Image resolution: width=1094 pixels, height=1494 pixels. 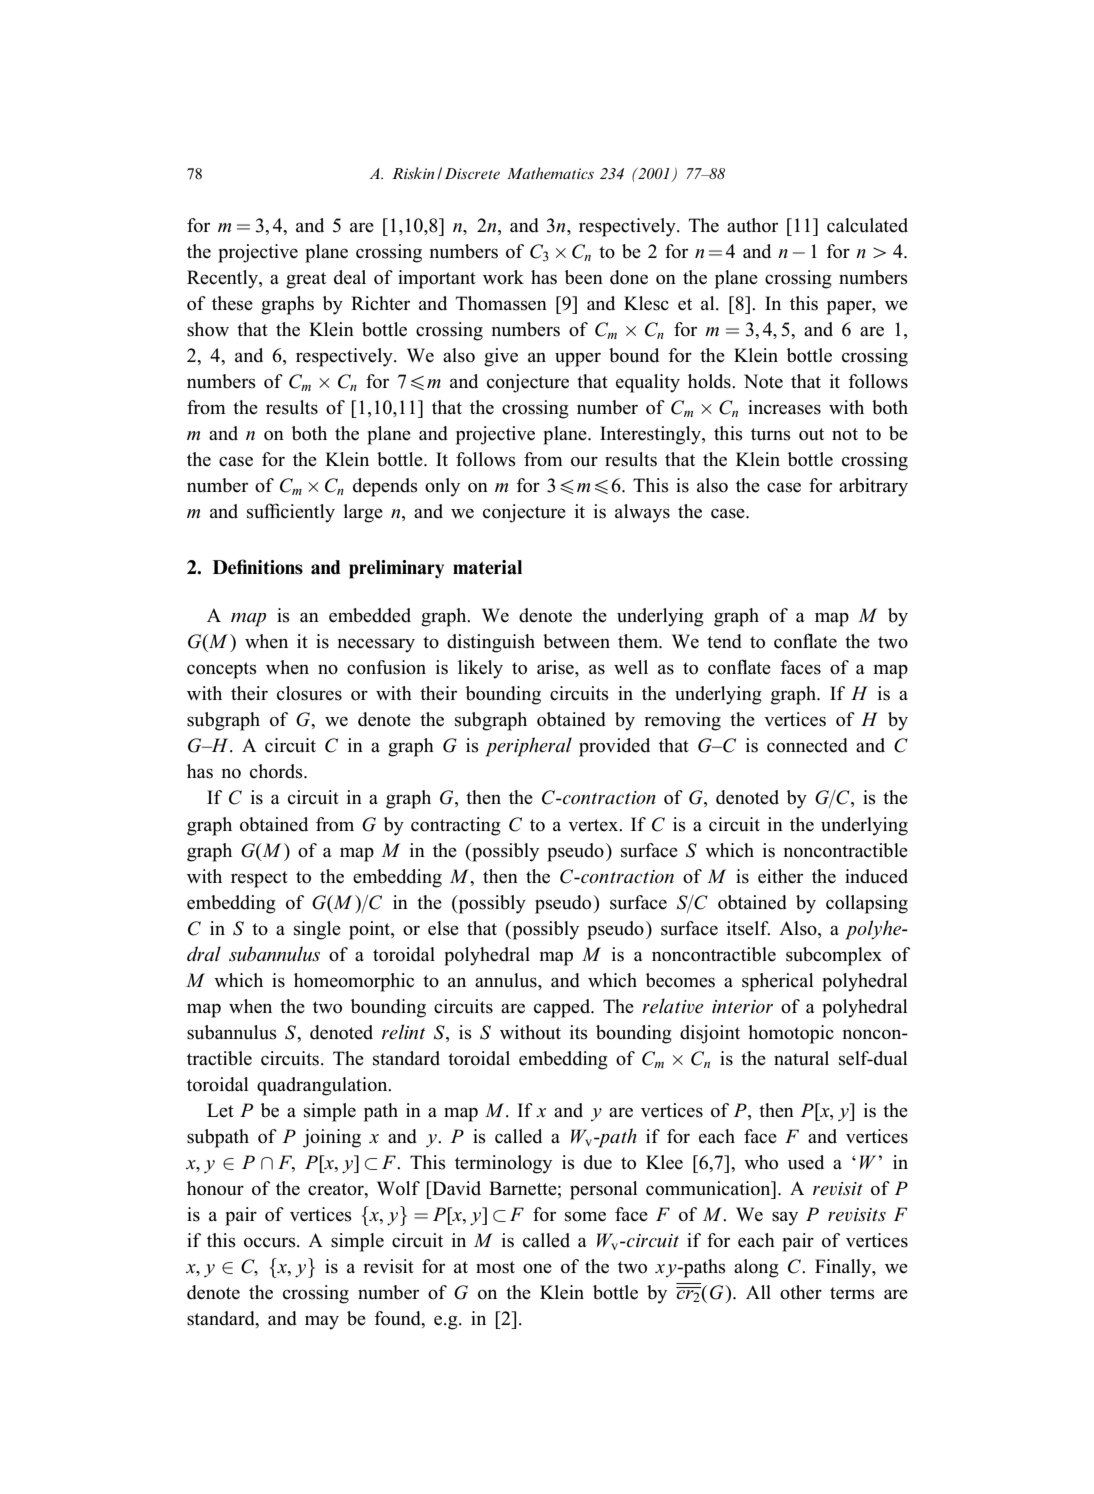 I want to click on chords, so click(x=277, y=771).
